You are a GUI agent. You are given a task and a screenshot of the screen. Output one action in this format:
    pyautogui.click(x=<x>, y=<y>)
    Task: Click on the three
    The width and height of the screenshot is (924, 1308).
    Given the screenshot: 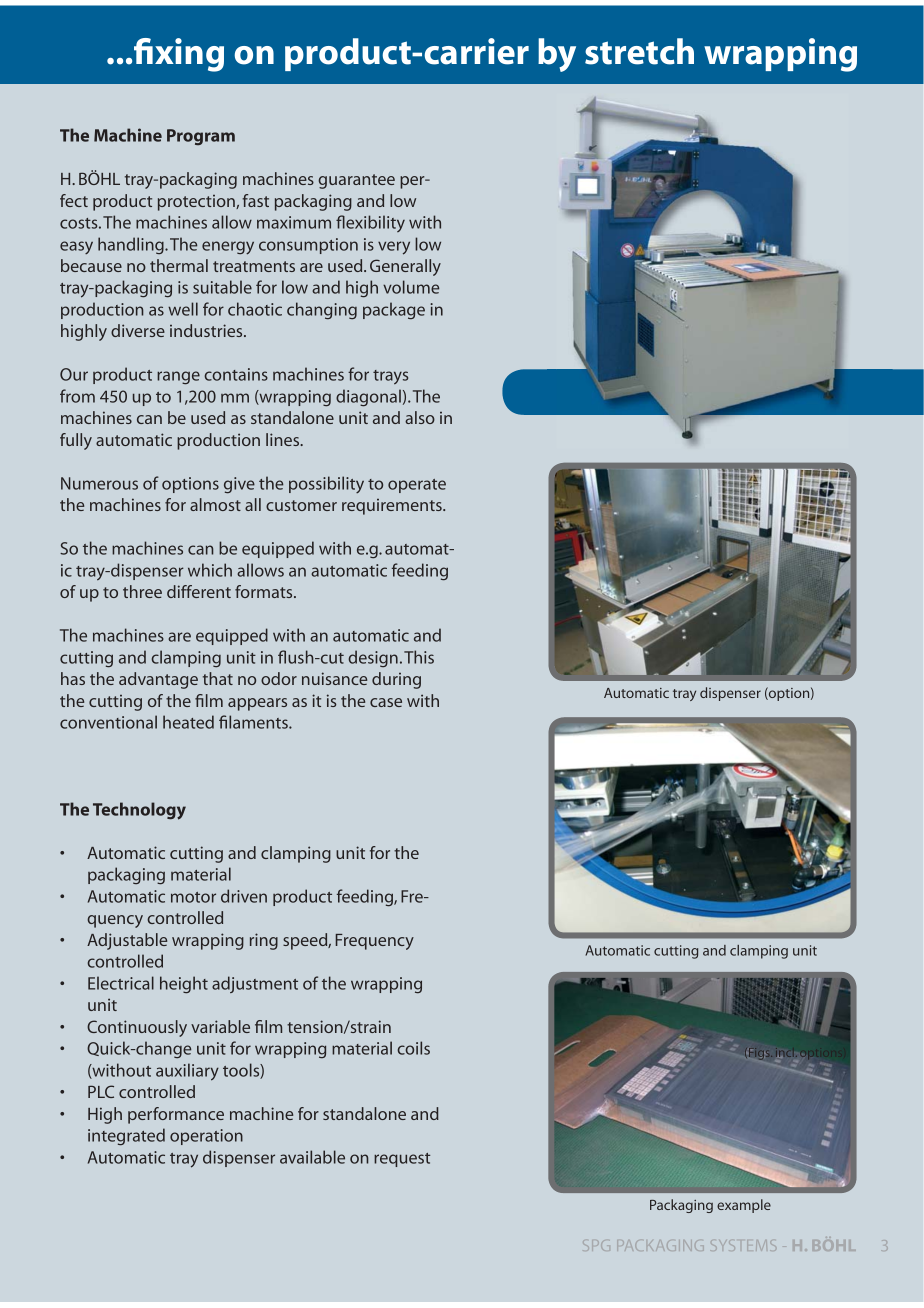 What is the action you would take?
    pyautogui.click(x=142, y=591)
